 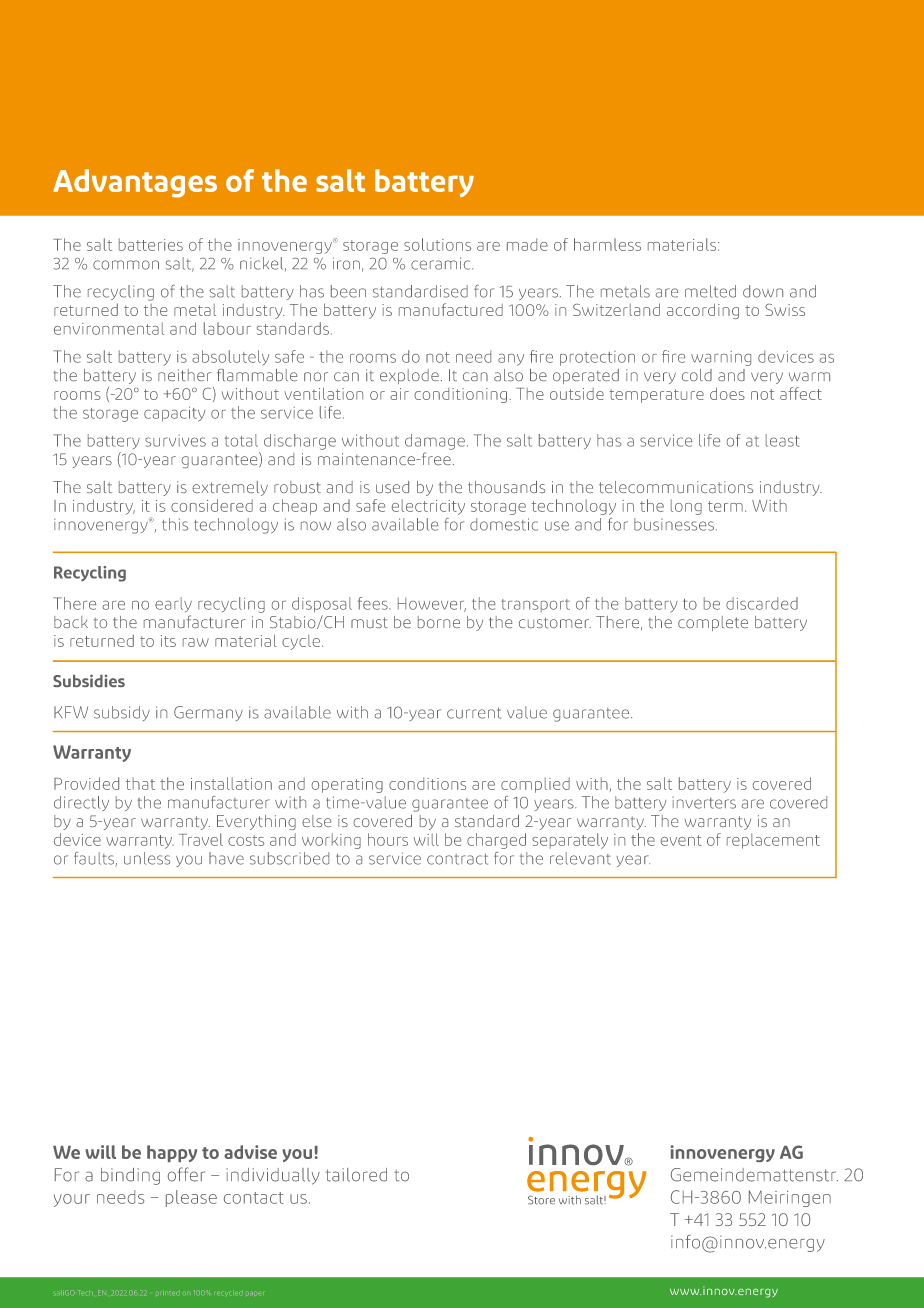 I want to click on electricity, so click(x=428, y=507).
